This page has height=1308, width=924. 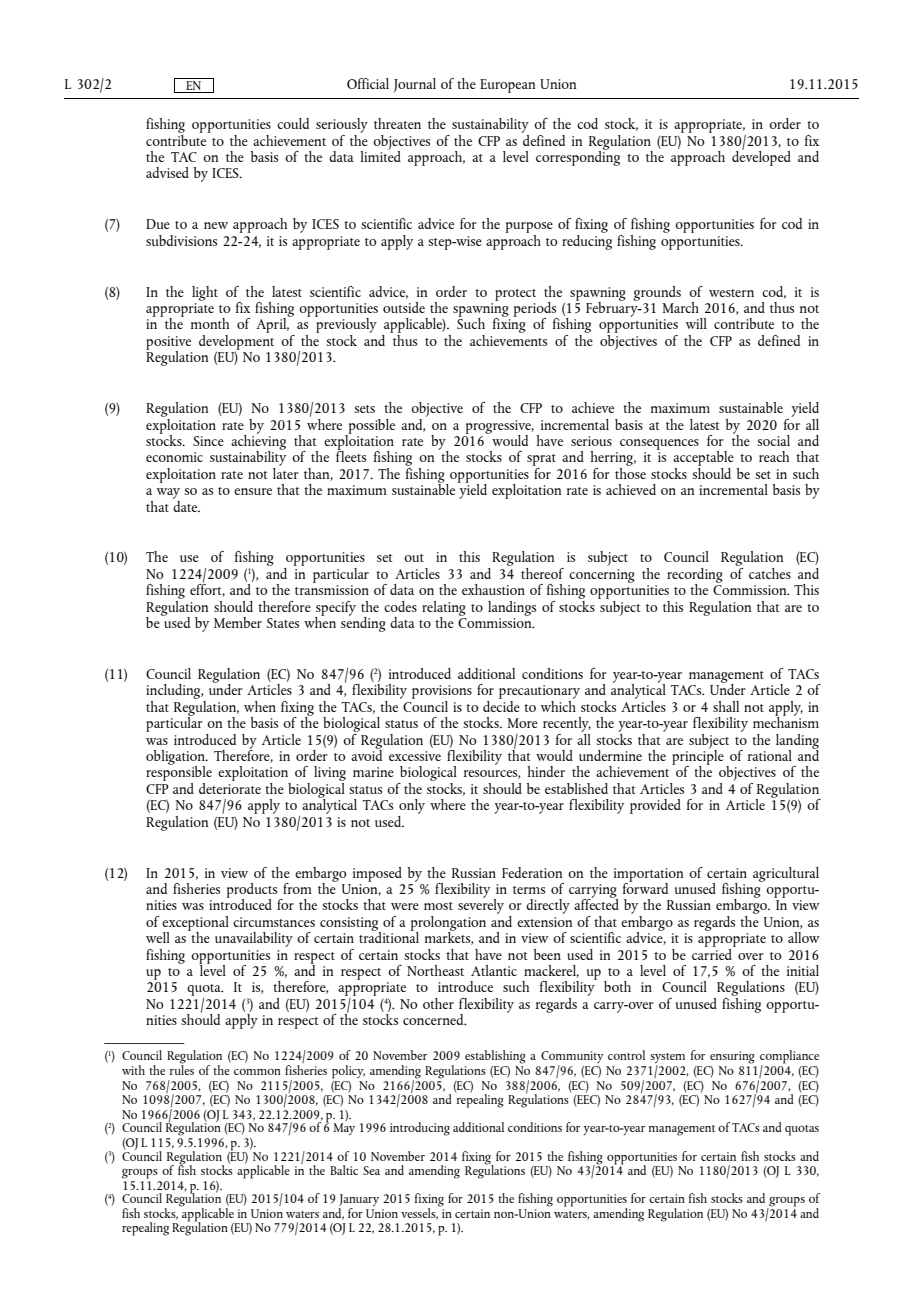 I want to click on relating, so click(x=444, y=609).
